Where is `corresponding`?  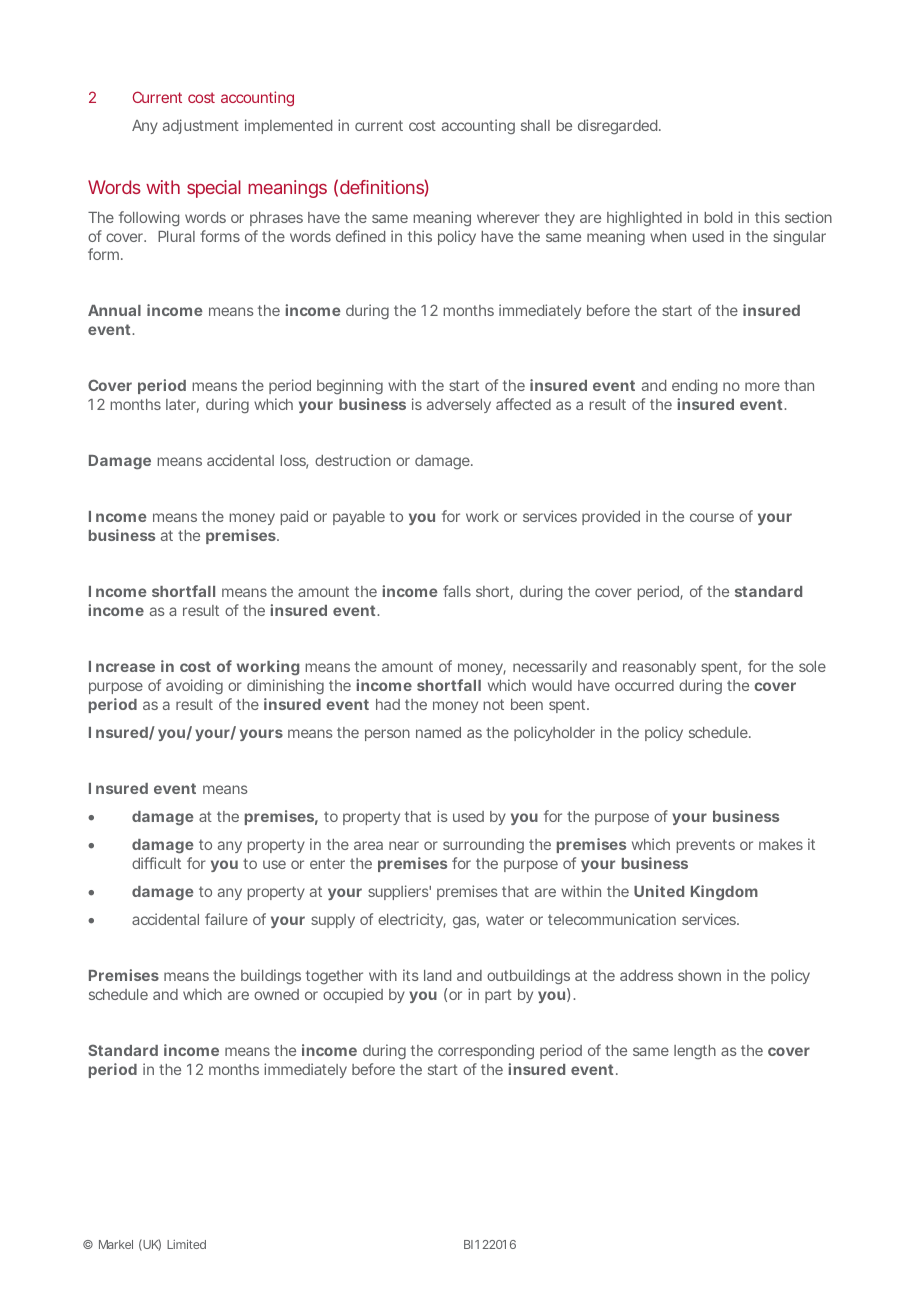
corresponding is located at coordinates (486, 1052).
